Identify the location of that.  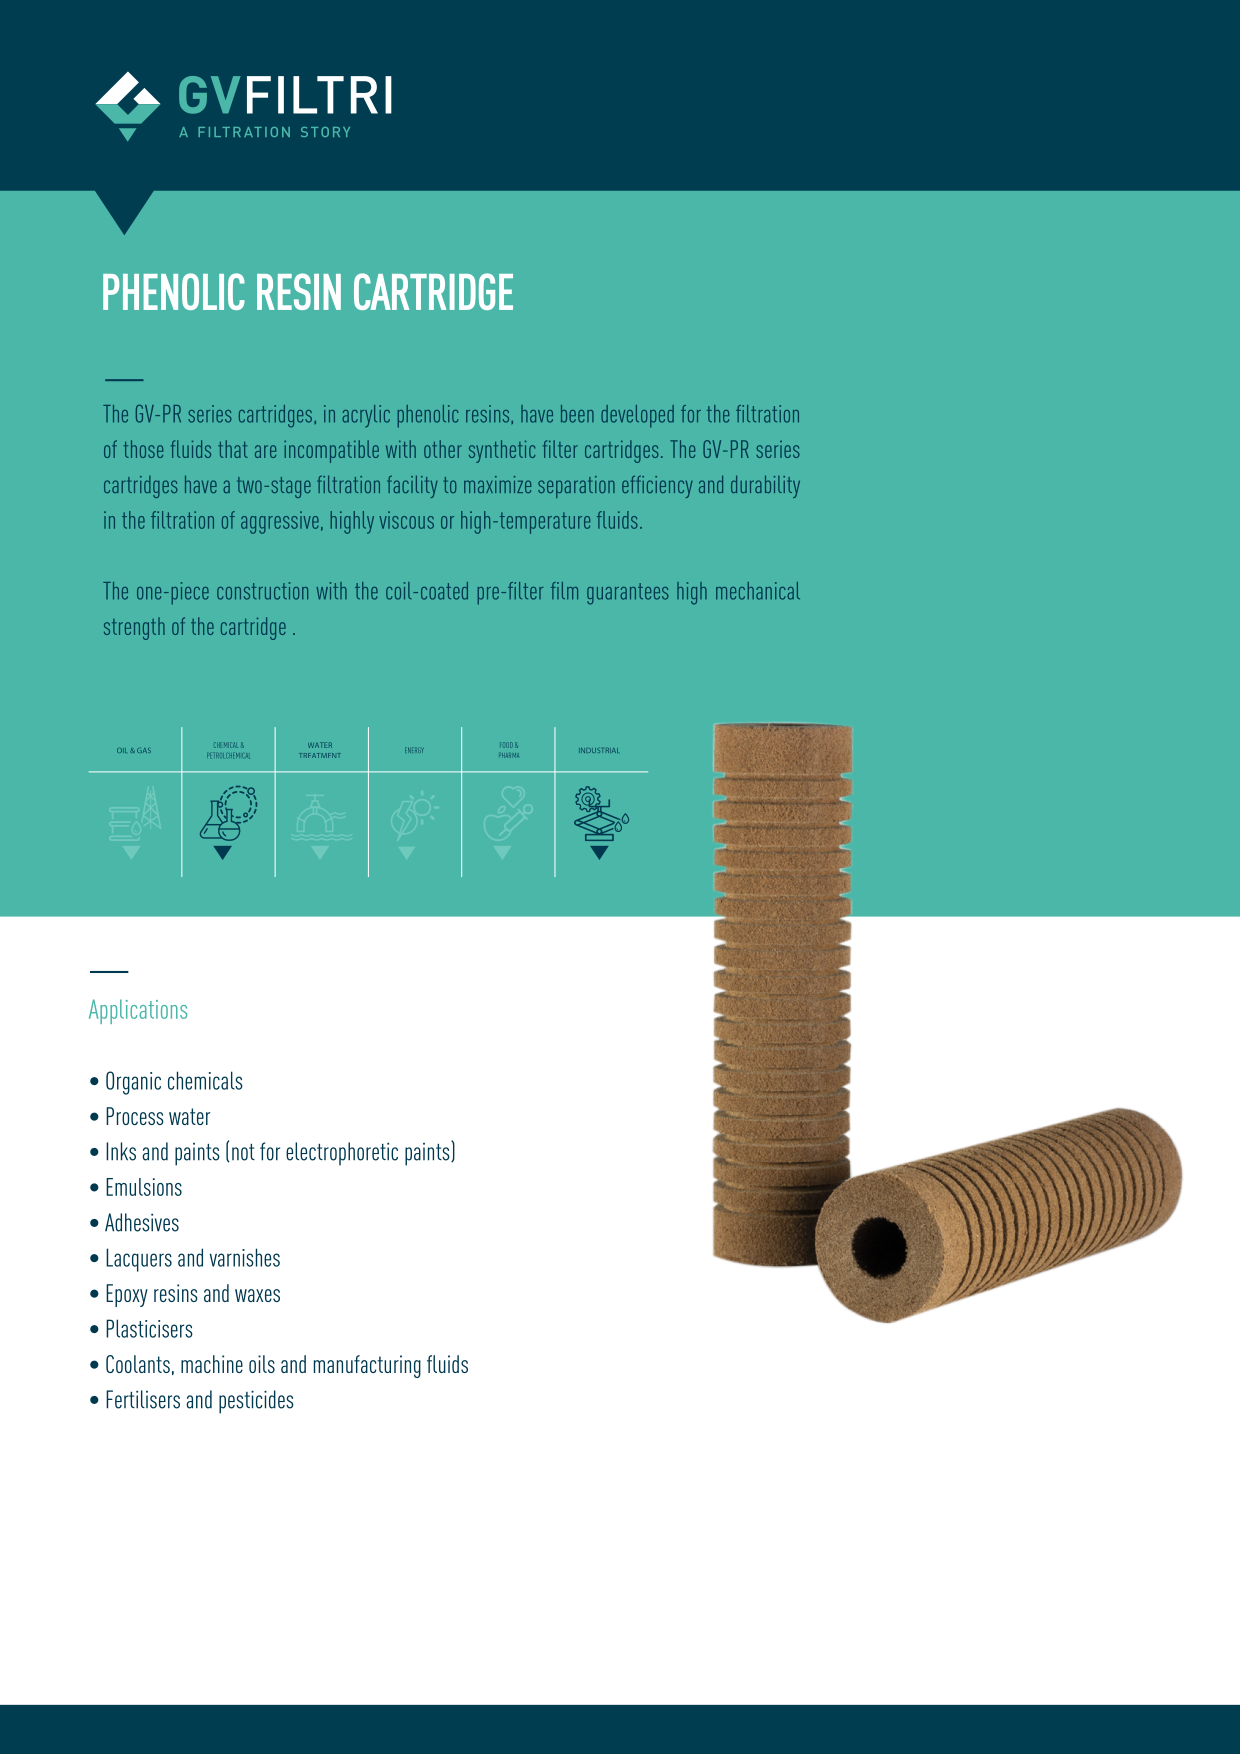
(233, 449).
